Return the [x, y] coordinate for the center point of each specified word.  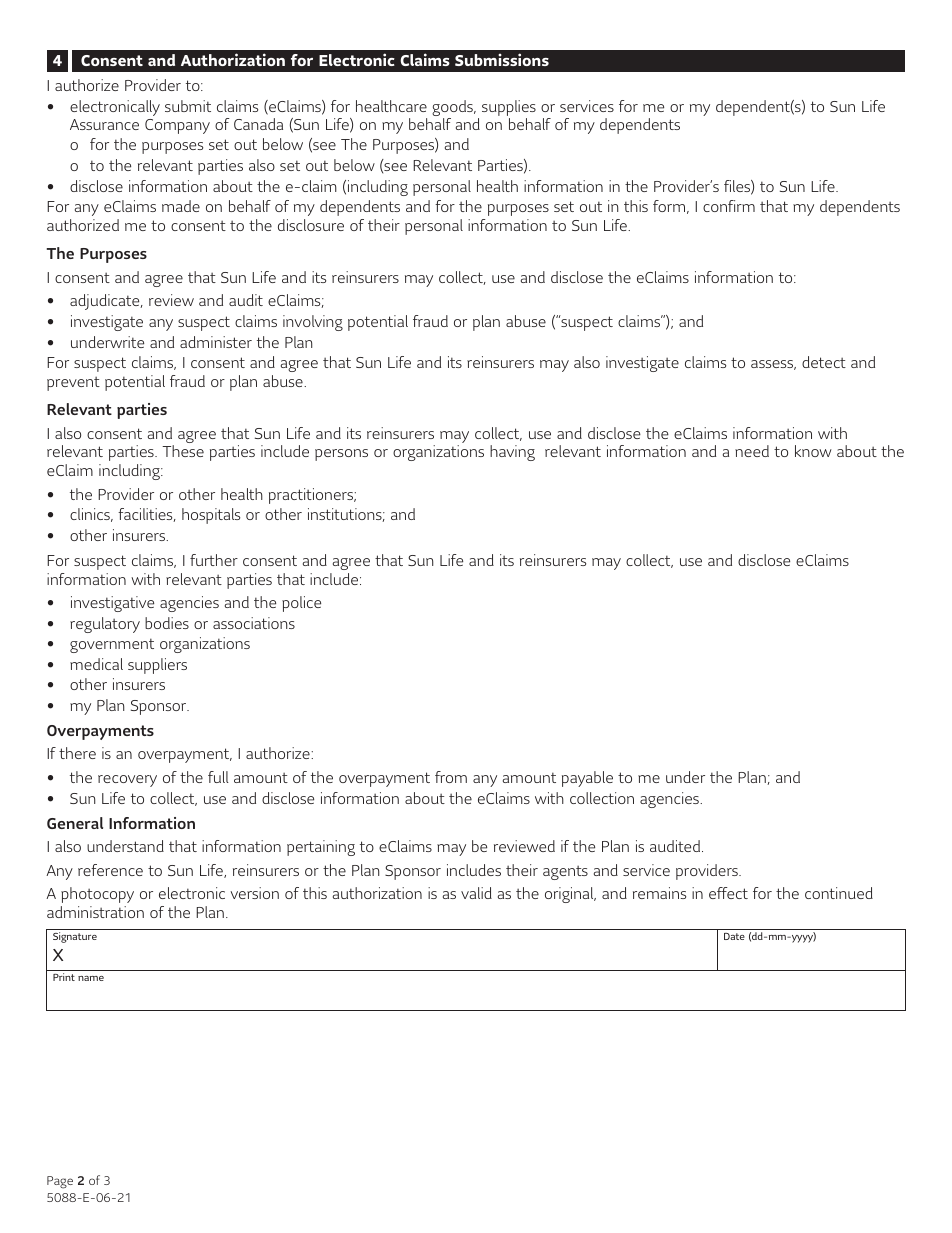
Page [60, 1182]
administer [216, 342]
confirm [729, 206]
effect [728, 893]
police [301, 604]
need [752, 451]
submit [188, 106]
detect [824, 362]
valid [476, 893]
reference [110, 870]
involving [313, 323]
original [570, 895]
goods [453, 109]
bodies [167, 623]
